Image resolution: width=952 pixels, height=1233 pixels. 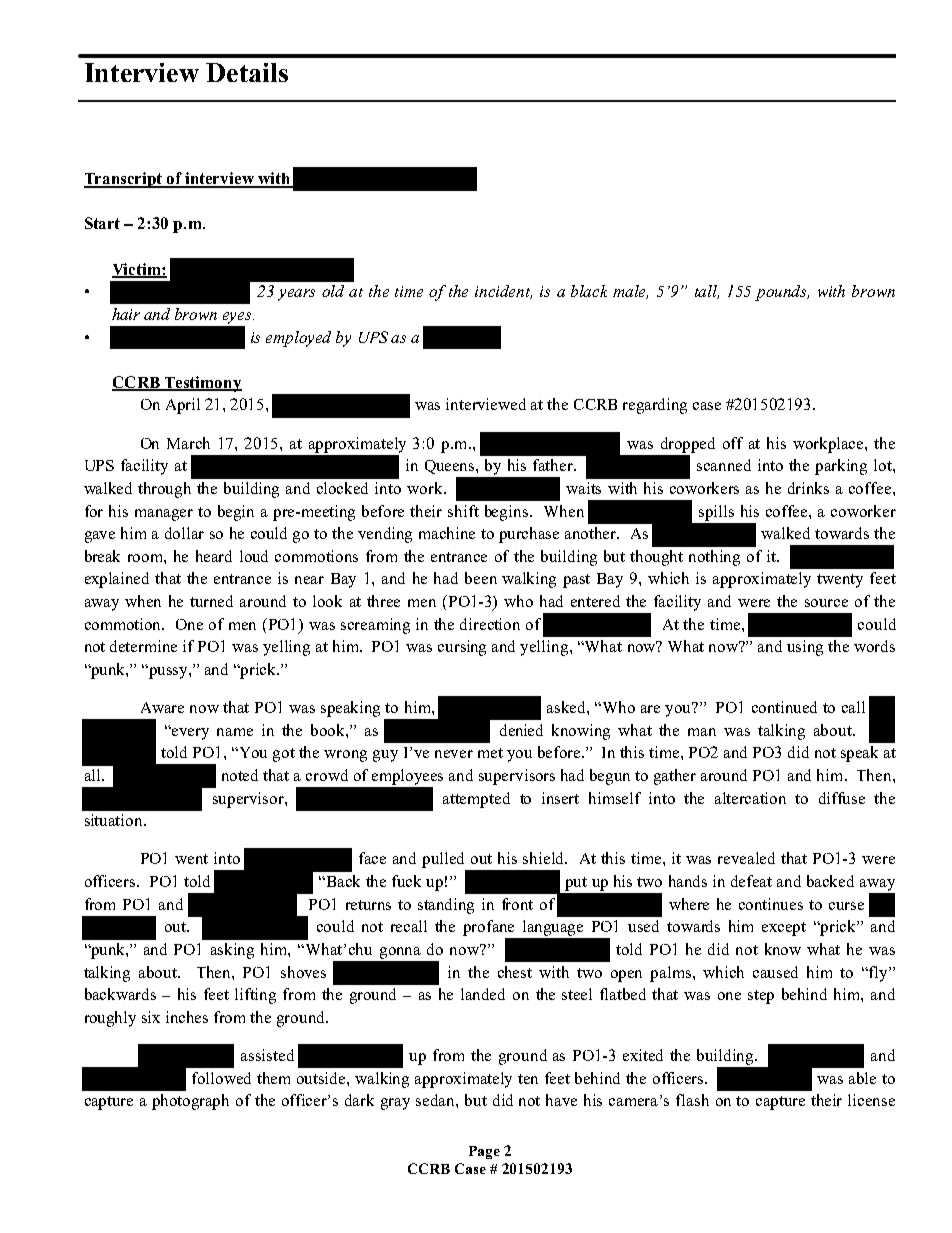 What do you see at coordinates (782, 293) in the page?
I see `pounds` at bounding box center [782, 293].
